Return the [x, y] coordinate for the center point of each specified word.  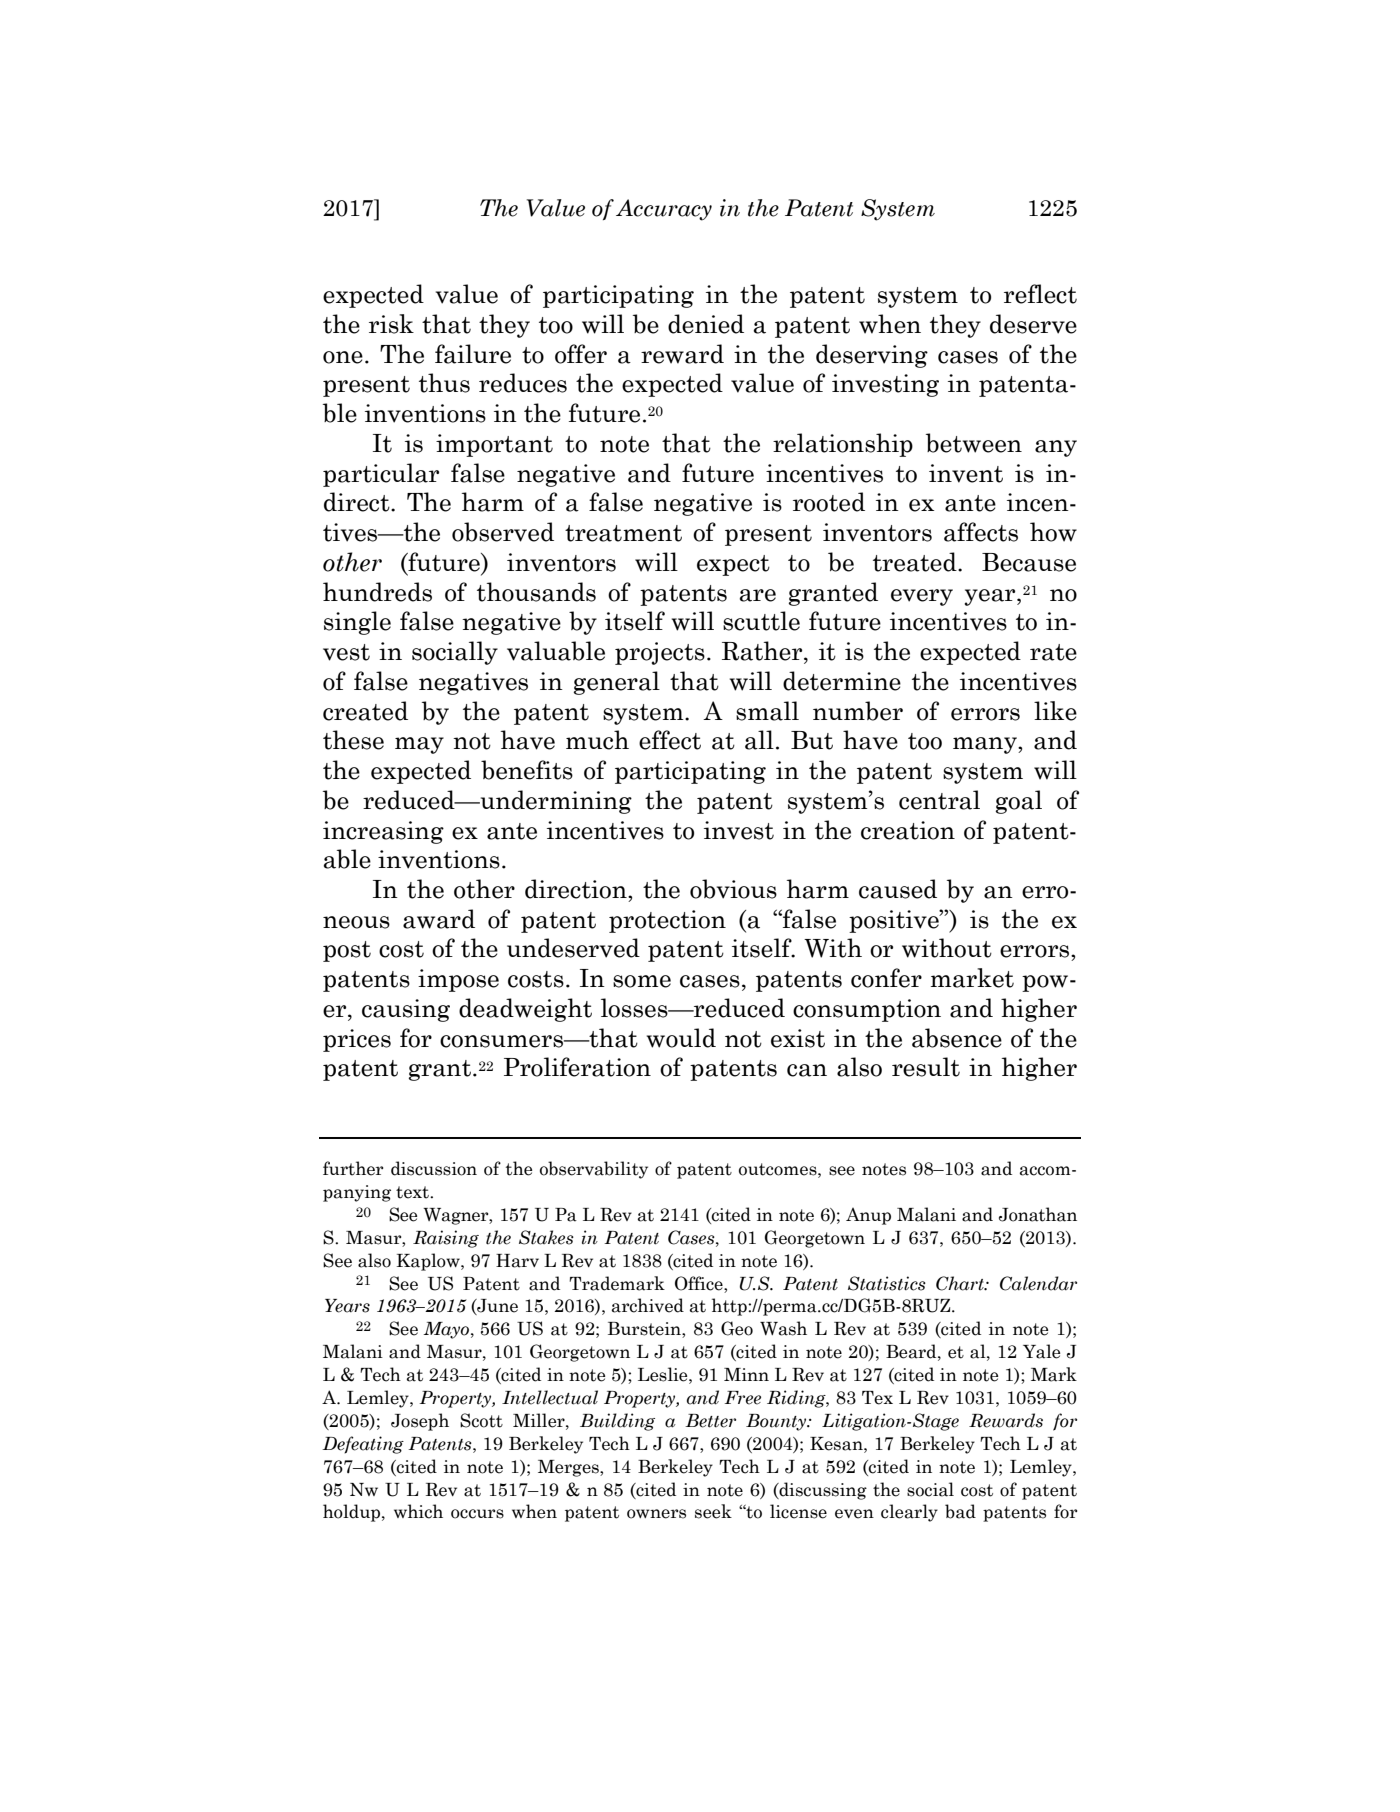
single [357, 623]
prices [357, 1040]
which [418, 1511]
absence [957, 1038]
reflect [1040, 294]
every [922, 597]
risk [391, 324]
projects [660, 653]
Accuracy [664, 210]
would [681, 1038]
